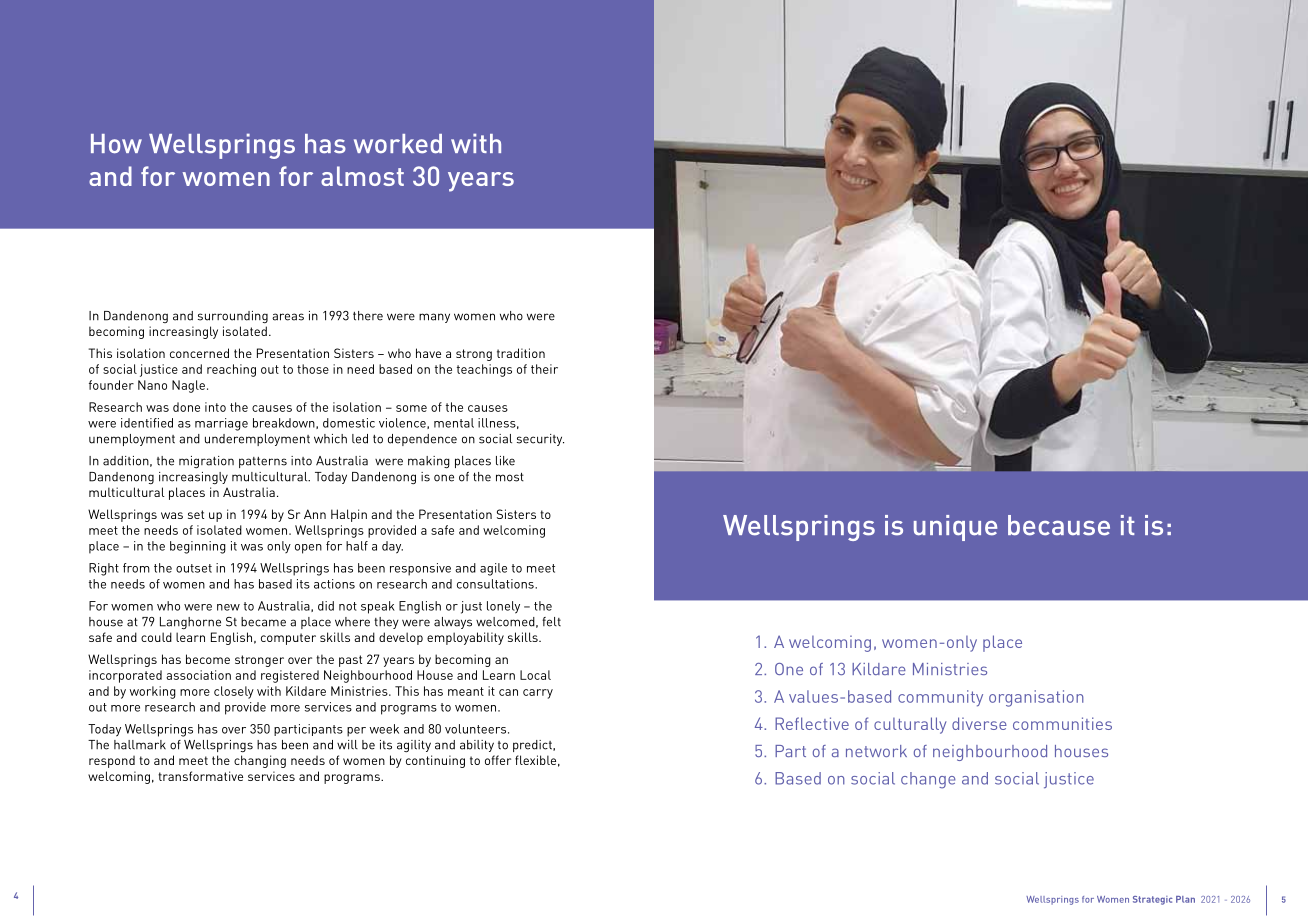  What do you see at coordinates (521, 353) in the screenshot?
I see `tradition` at bounding box center [521, 353].
